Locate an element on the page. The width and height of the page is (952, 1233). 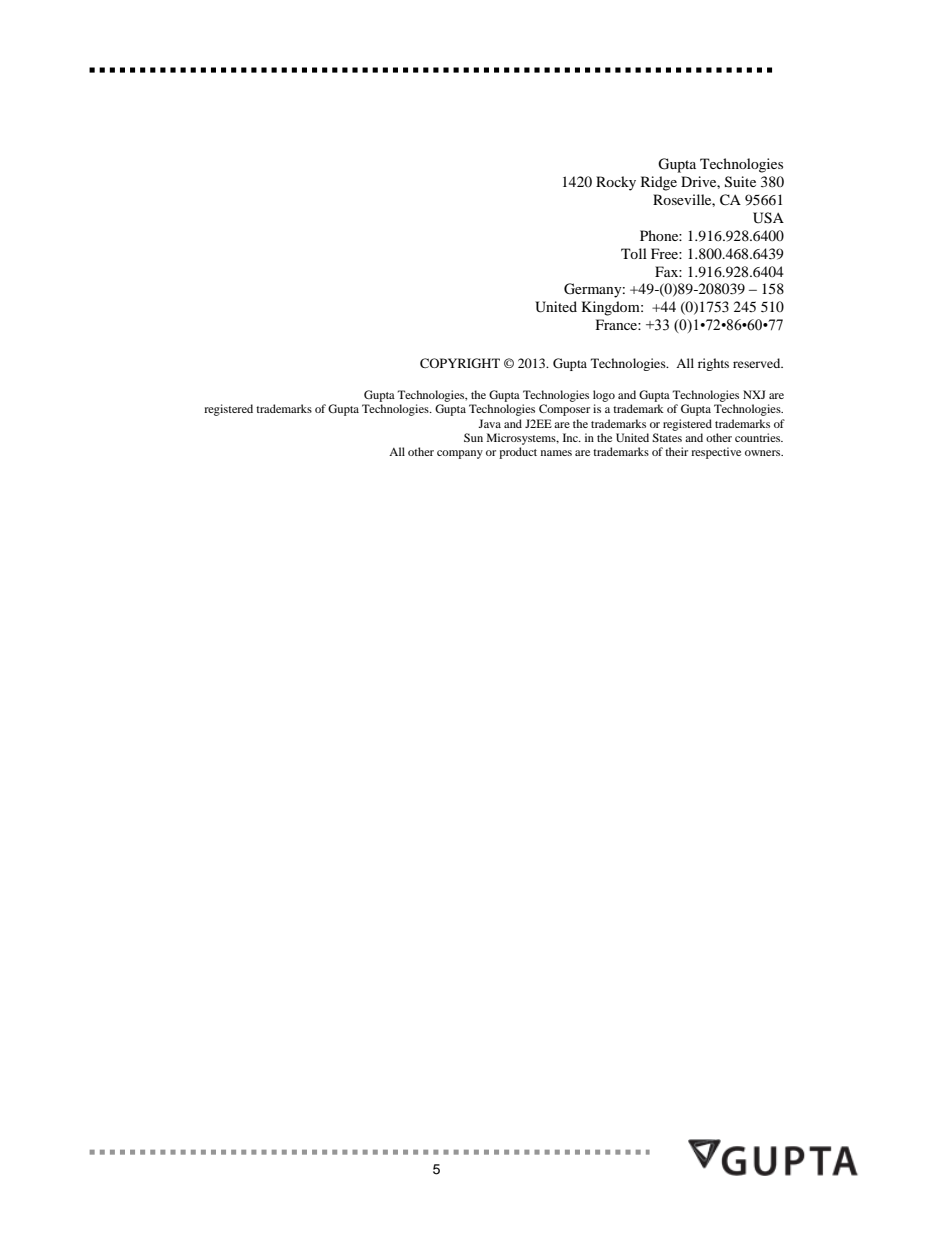
Rocky is located at coordinates (616, 183).
